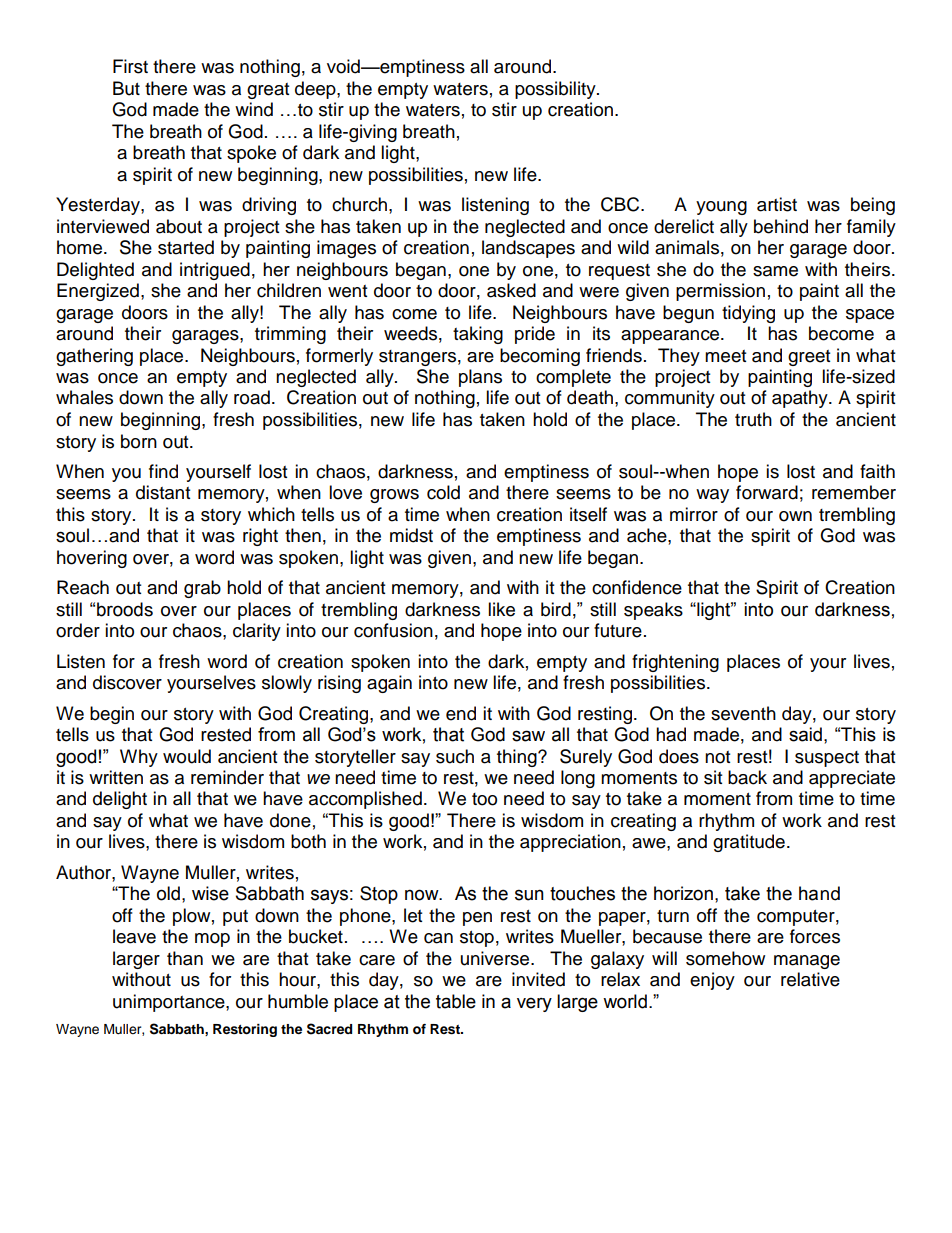 The height and width of the screenshot is (1233, 952). I want to click on road, so click(252, 397).
